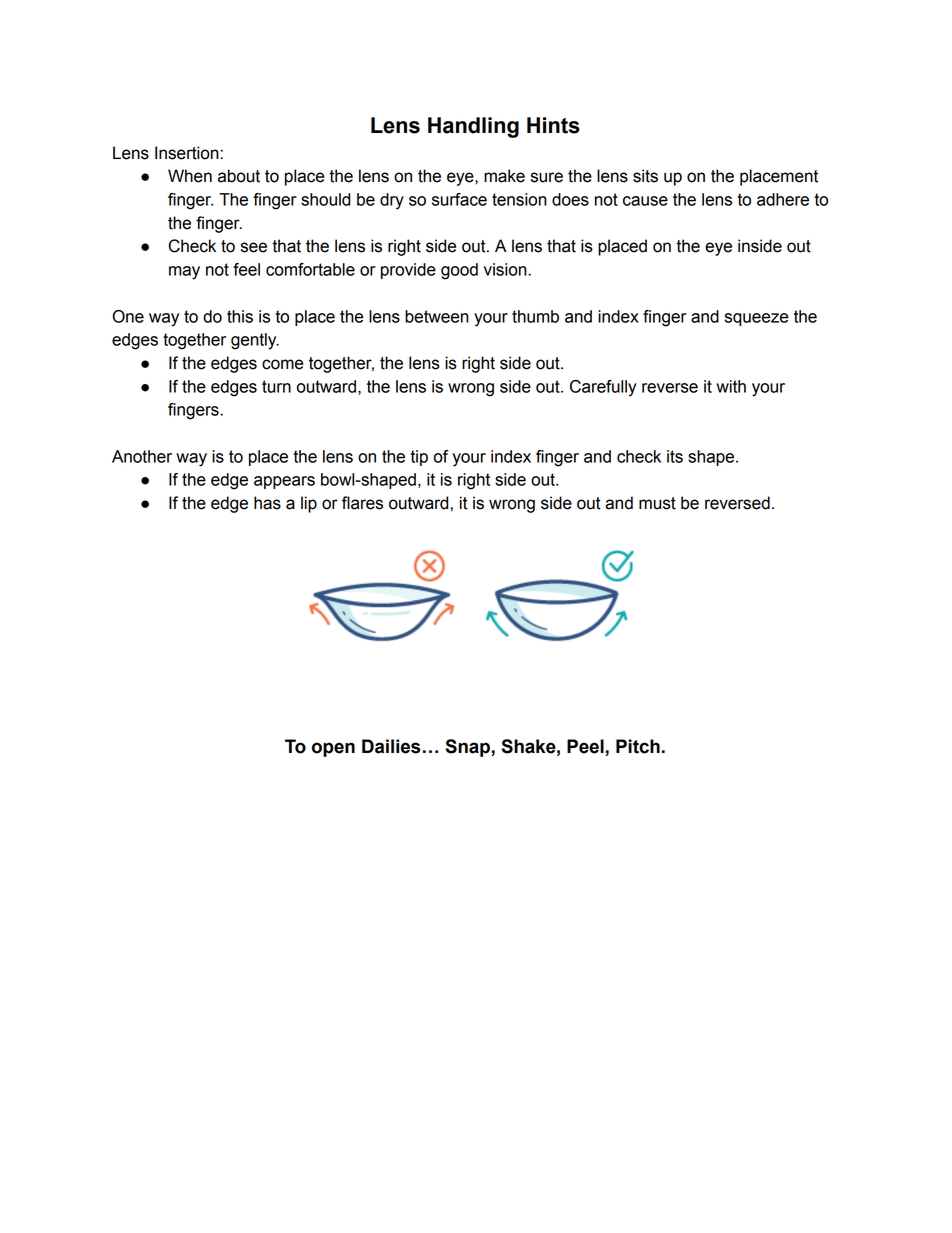  I want to click on Handling, so click(473, 127).
